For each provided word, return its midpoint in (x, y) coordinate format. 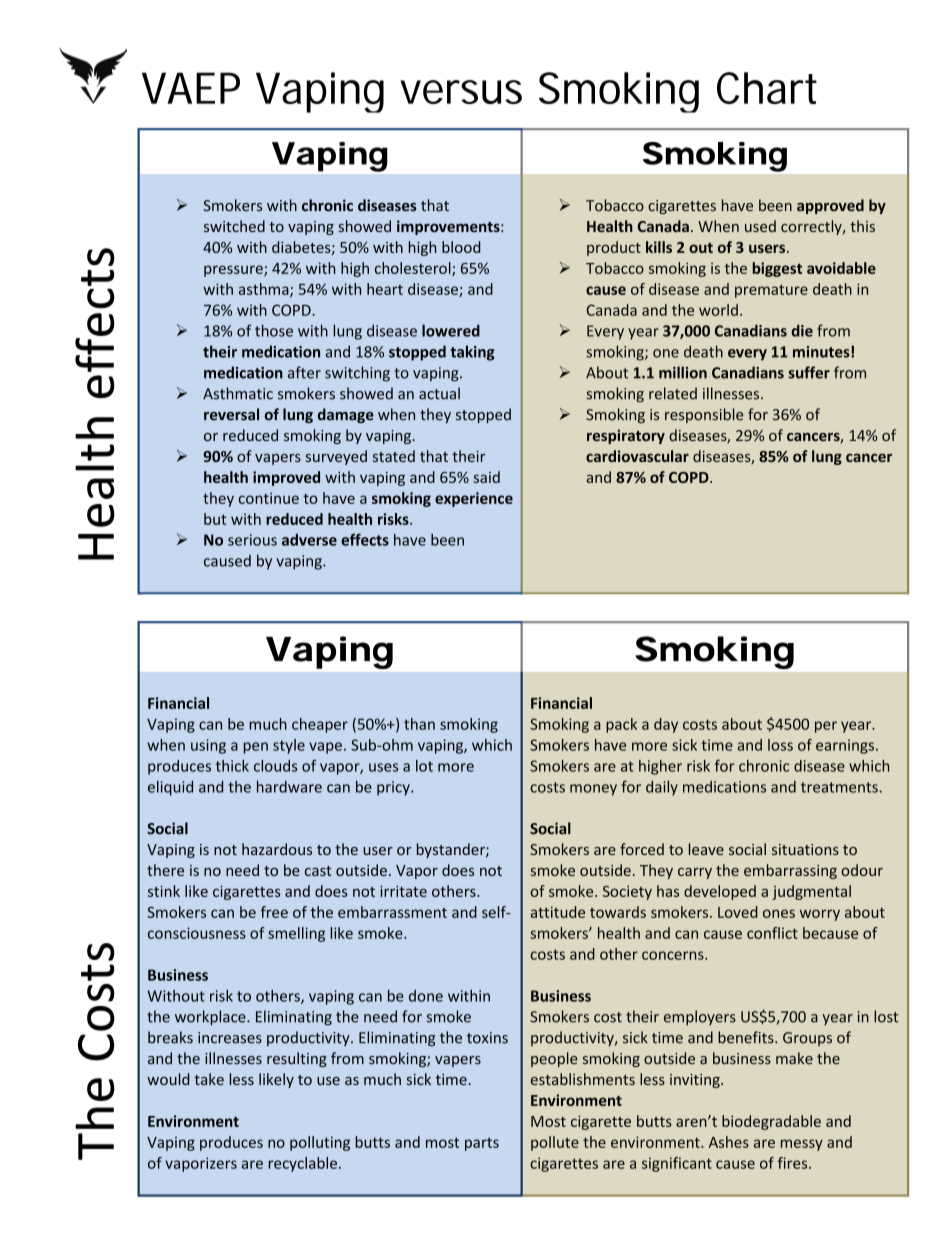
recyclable (303, 1164)
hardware (289, 786)
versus (461, 92)
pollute (555, 1143)
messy (802, 1145)
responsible (704, 415)
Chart (767, 88)
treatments (840, 787)
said (487, 477)
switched (234, 226)
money (593, 790)
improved (286, 478)
